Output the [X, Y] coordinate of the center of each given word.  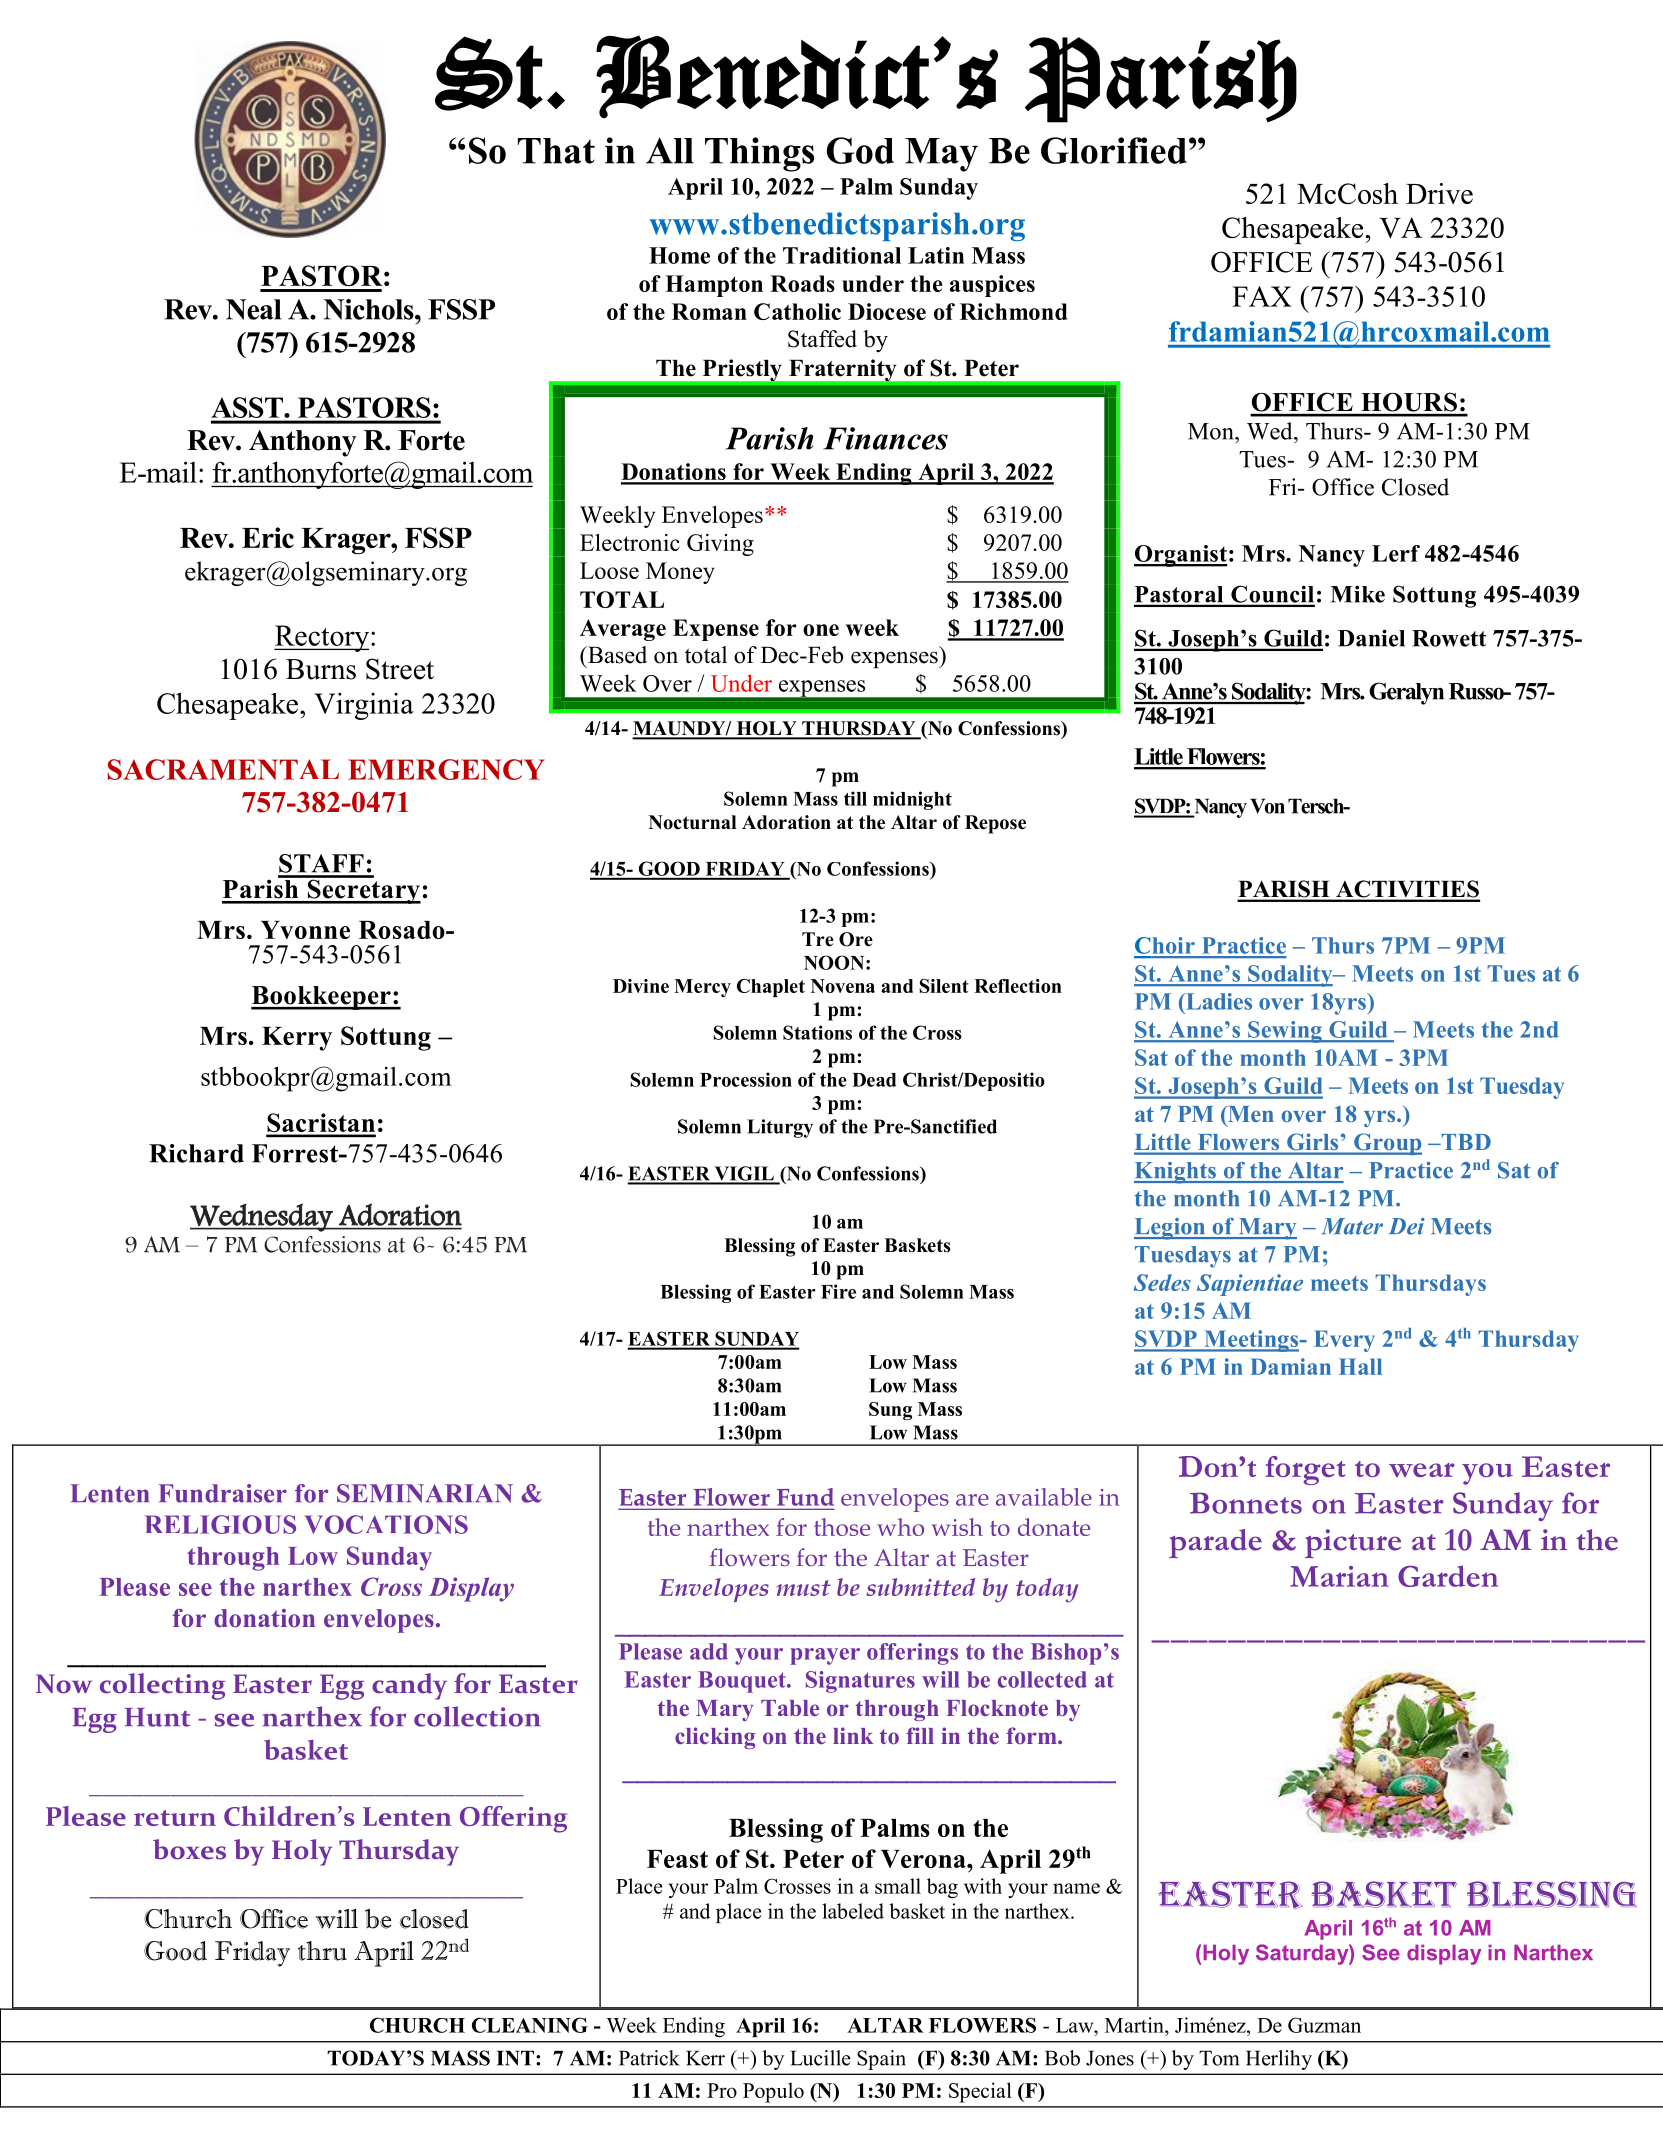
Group [1387, 1144]
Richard [196, 1153]
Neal [253, 309]
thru [322, 1951]
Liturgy [780, 1128]
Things [759, 154]
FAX [1262, 296]
